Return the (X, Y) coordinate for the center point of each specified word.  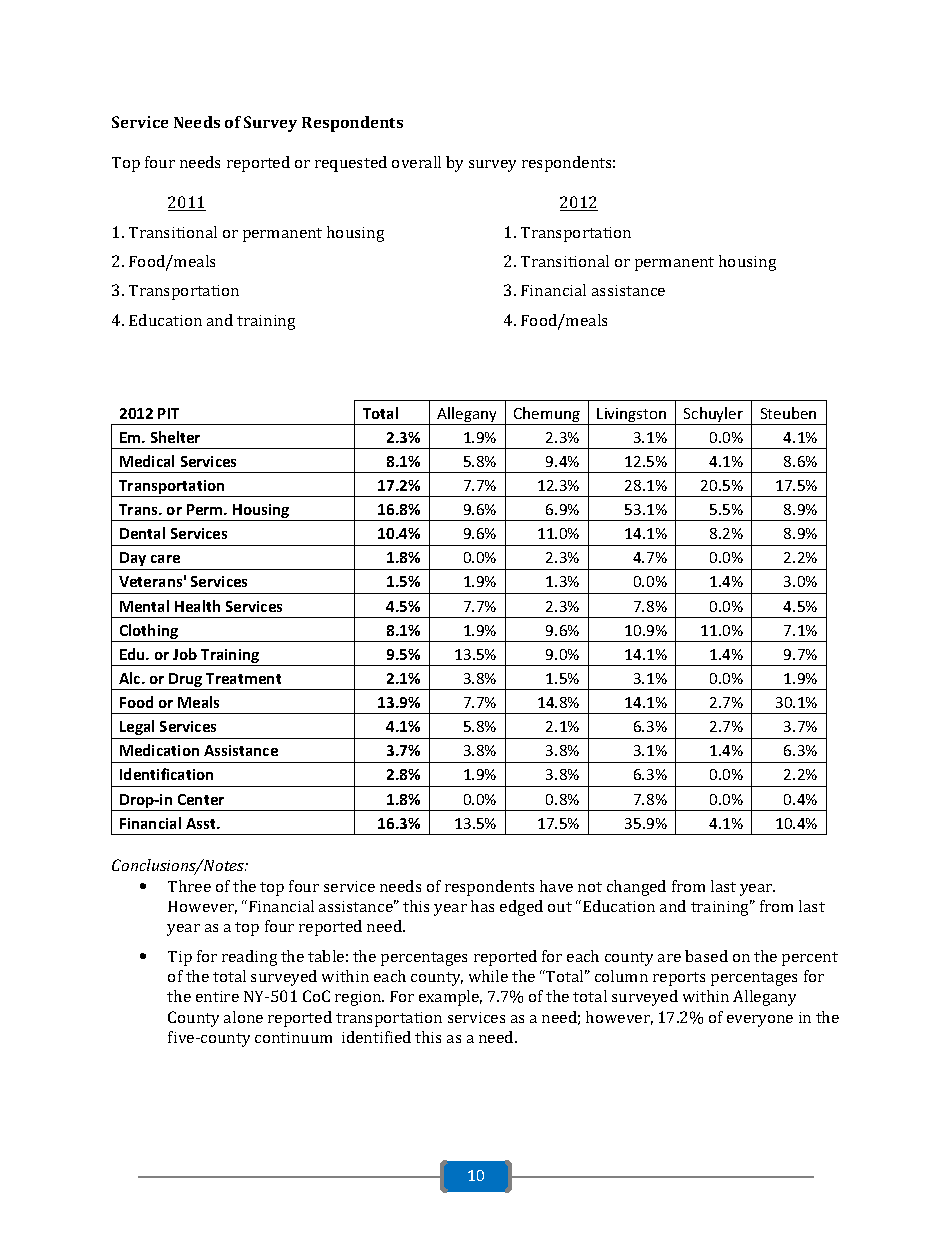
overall (416, 162)
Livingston (632, 416)
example (450, 998)
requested (351, 164)
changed (636, 888)
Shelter (175, 437)
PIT (168, 413)
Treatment (243, 678)
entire (217, 996)
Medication (159, 750)
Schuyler (713, 416)
